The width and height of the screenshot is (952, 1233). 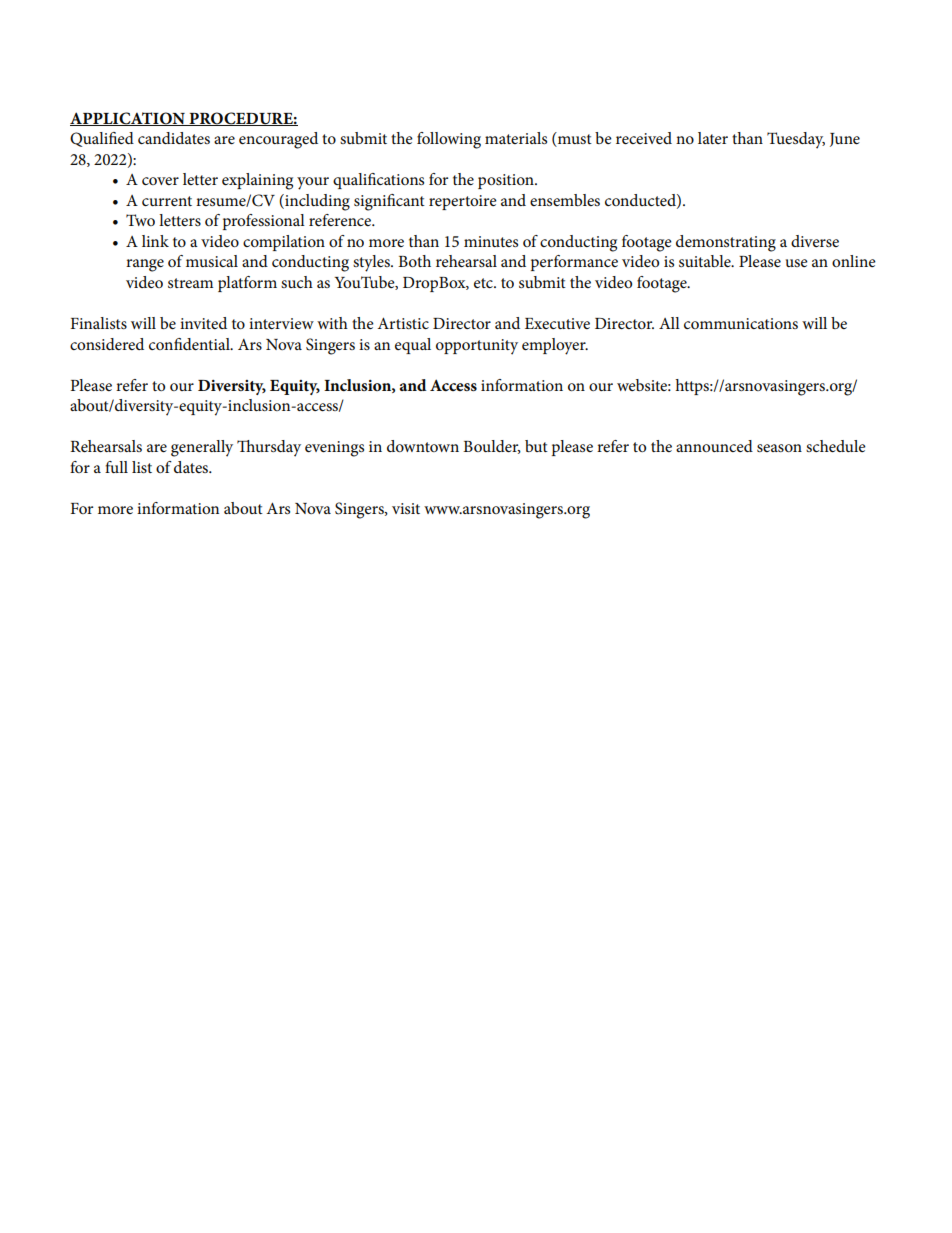 I want to click on opportunity, so click(x=477, y=347).
